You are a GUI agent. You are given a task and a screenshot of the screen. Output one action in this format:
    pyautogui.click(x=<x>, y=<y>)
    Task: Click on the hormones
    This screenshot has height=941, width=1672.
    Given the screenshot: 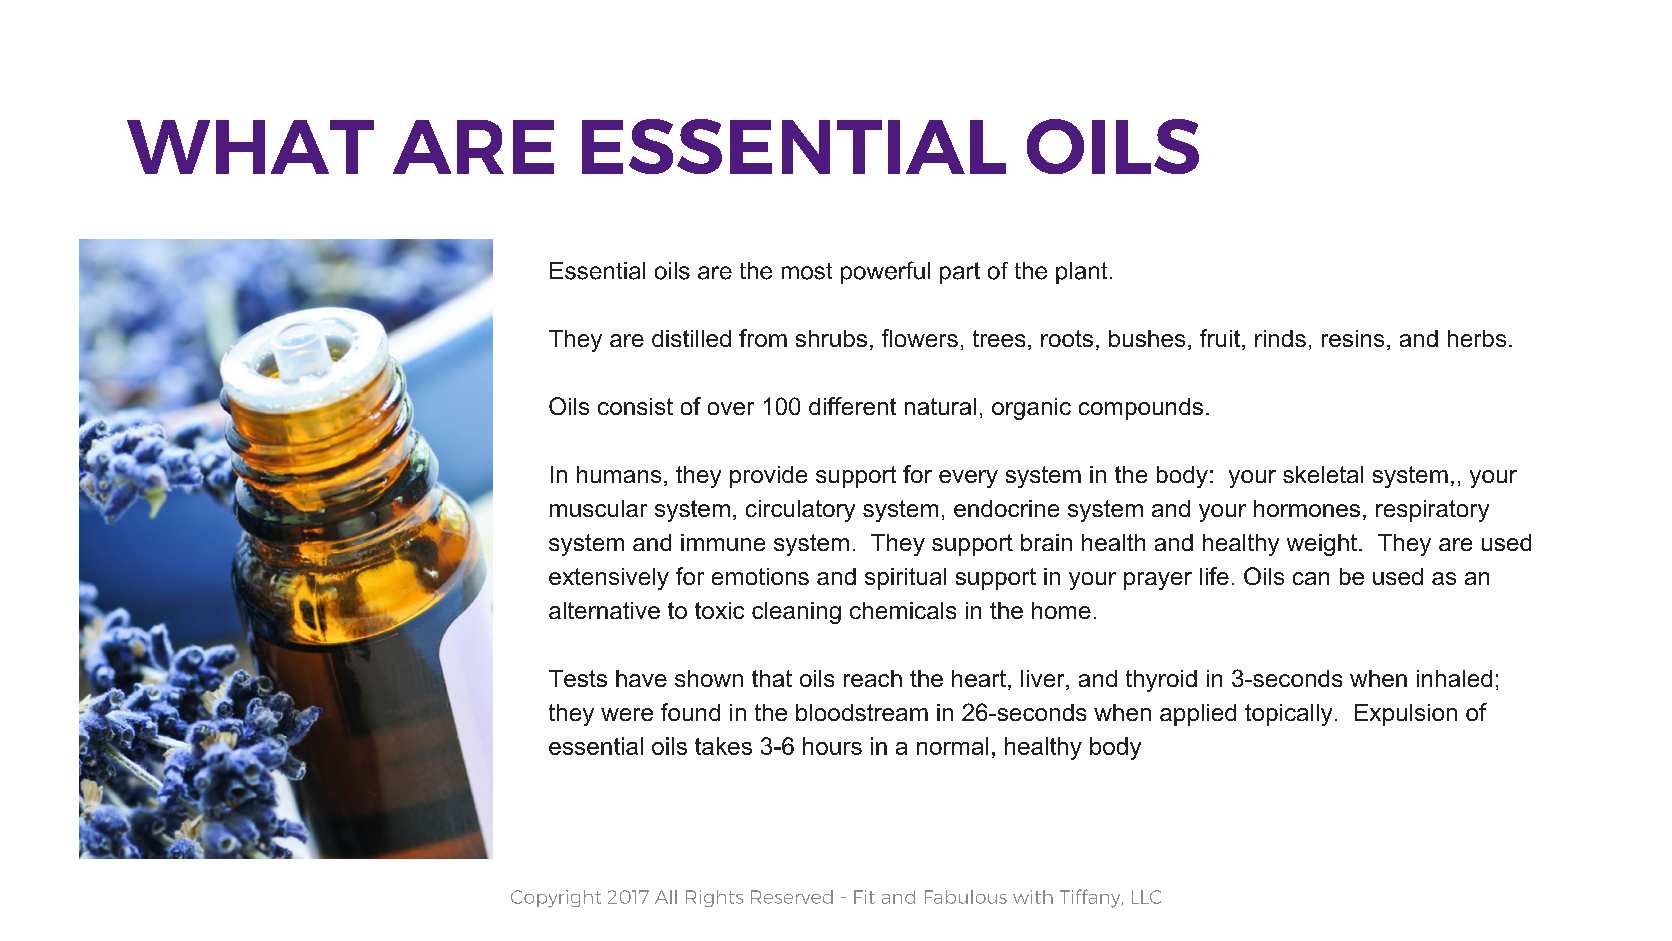 What is the action you would take?
    pyautogui.click(x=1307, y=508)
